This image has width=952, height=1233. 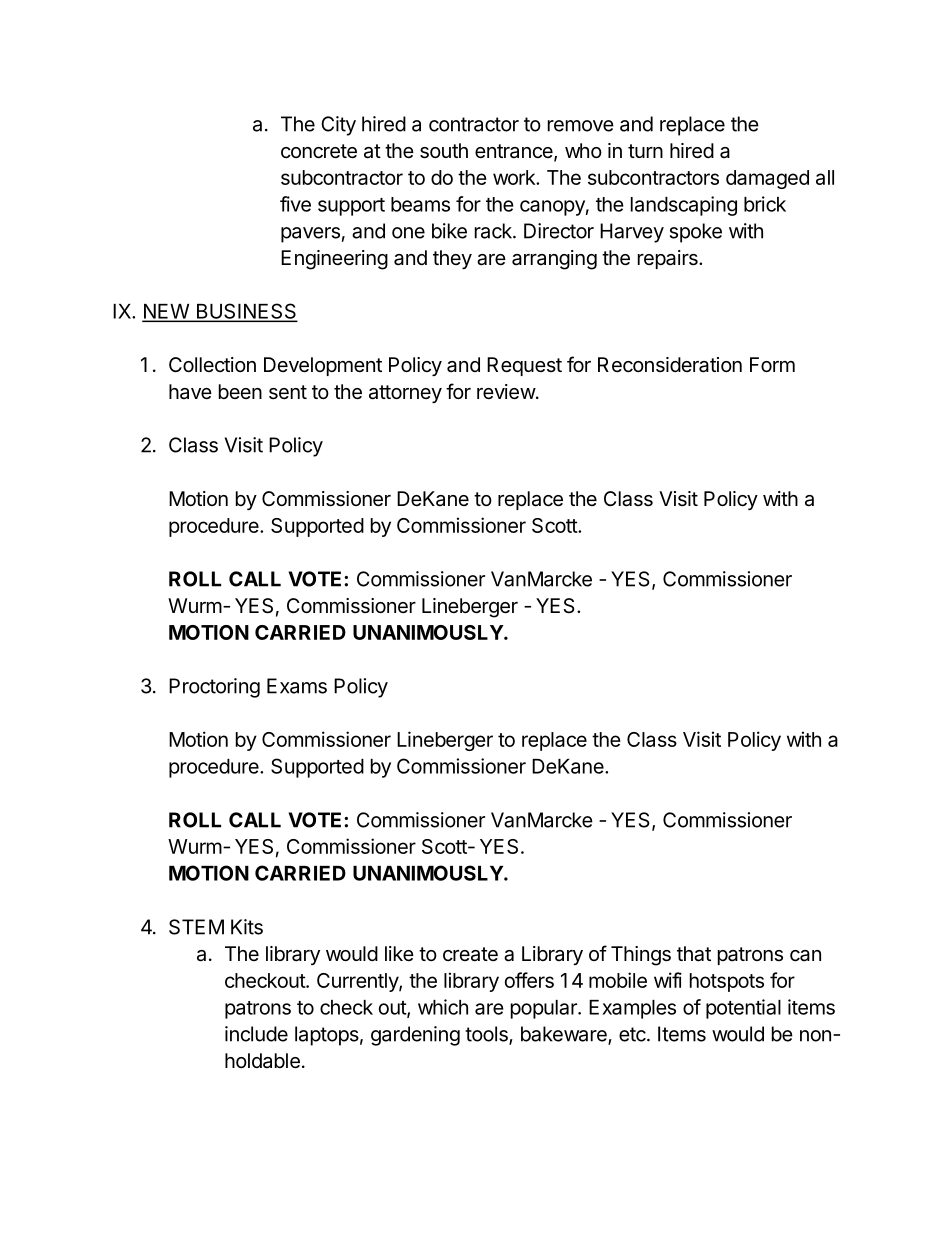 What do you see at coordinates (443, 1007) in the image?
I see `which` at bounding box center [443, 1007].
